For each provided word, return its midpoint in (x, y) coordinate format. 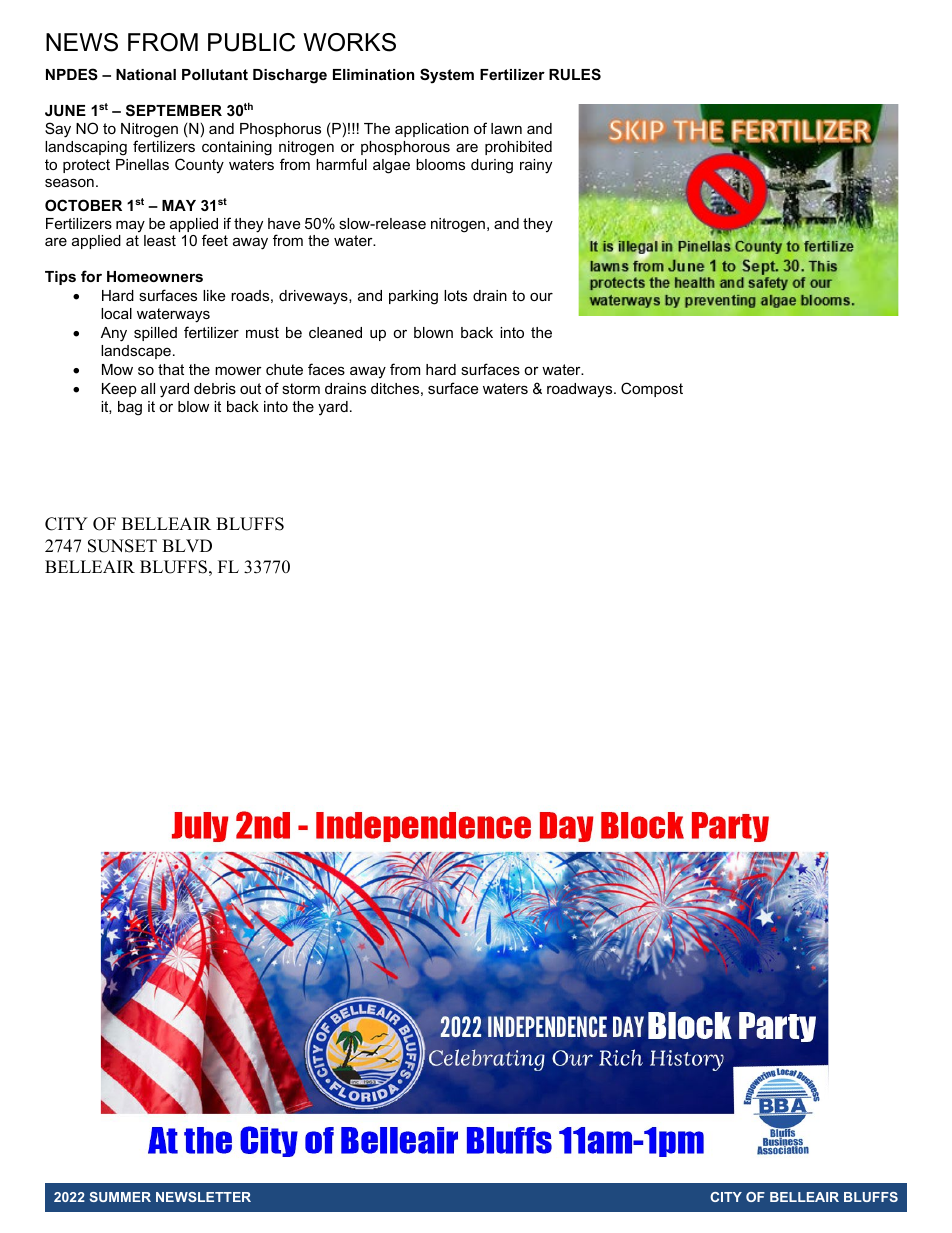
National (146, 74)
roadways (581, 390)
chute (284, 369)
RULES (575, 74)
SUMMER (120, 1197)
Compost (652, 389)
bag (130, 408)
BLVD (187, 545)
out (250, 388)
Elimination (373, 74)
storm (301, 388)
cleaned (335, 332)
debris (215, 388)
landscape (136, 352)
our (541, 297)
